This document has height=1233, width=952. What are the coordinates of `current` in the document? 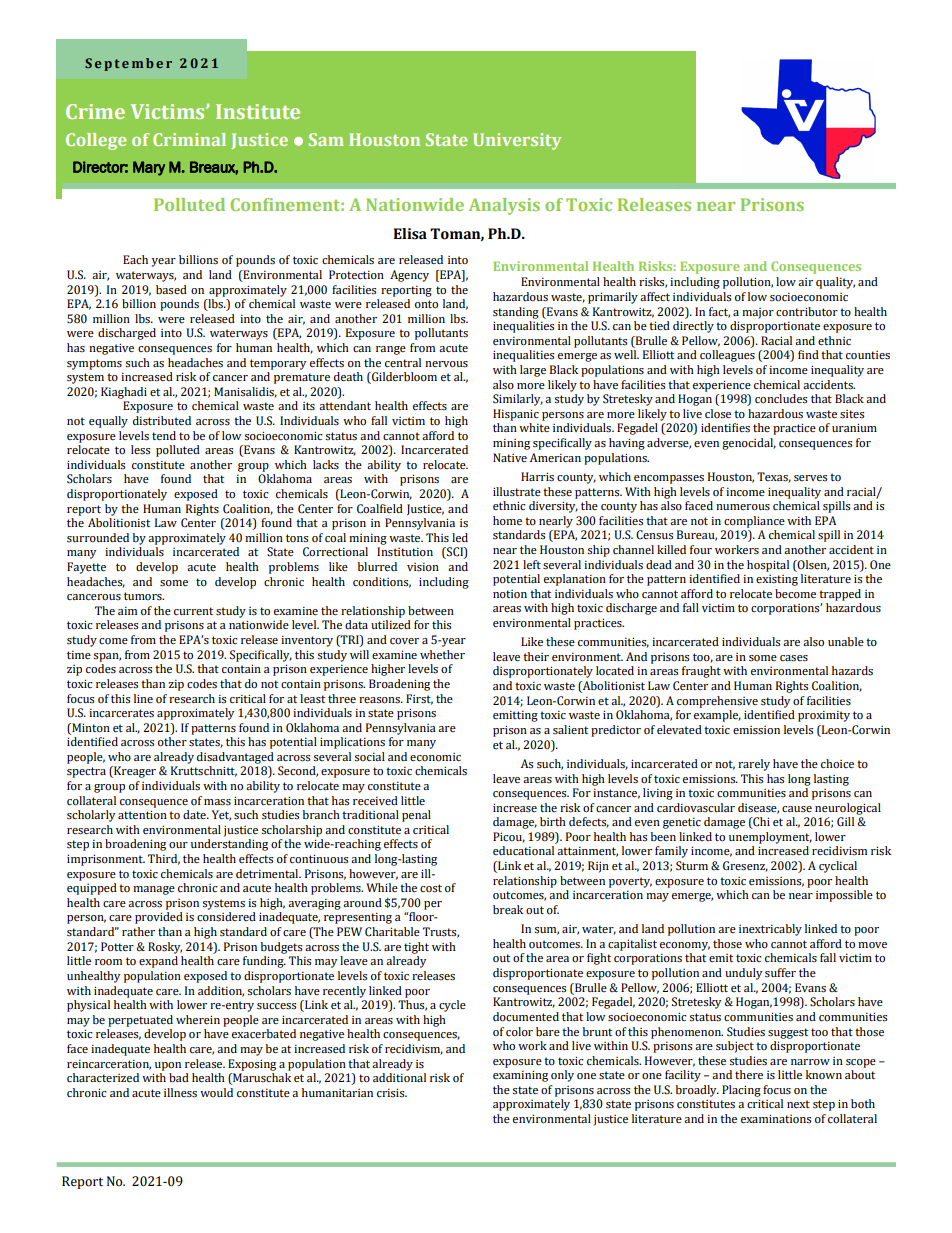 It's located at (193, 611).
